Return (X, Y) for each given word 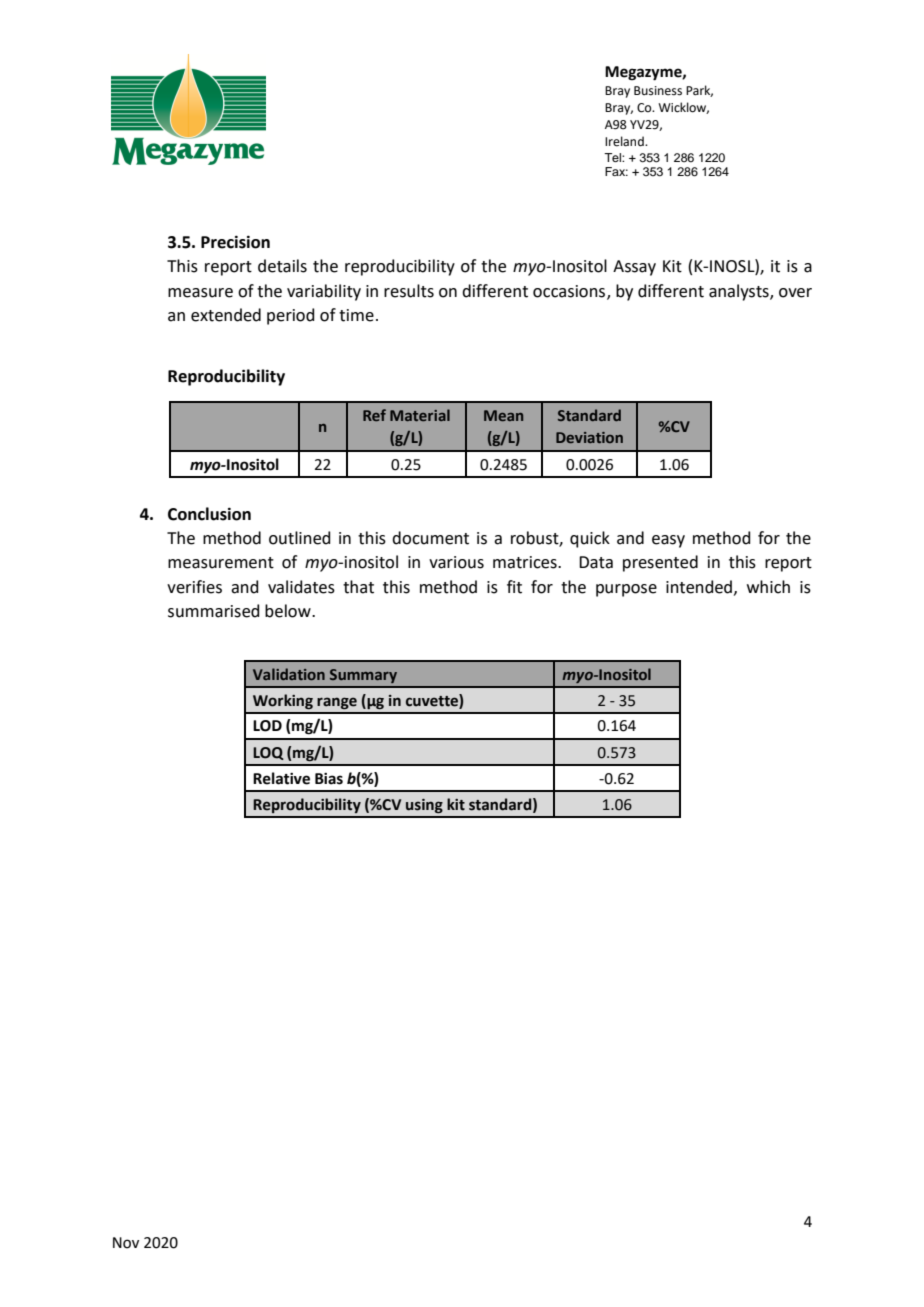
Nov (126, 1243)
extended (226, 315)
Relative (281, 778)
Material (420, 415)
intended (700, 587)
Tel (613, 157)
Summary (363, 676)
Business (658, 91)
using (424, 806)
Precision (235, 242)
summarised (214, 611)
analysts (740, 292)
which (768, 587)
